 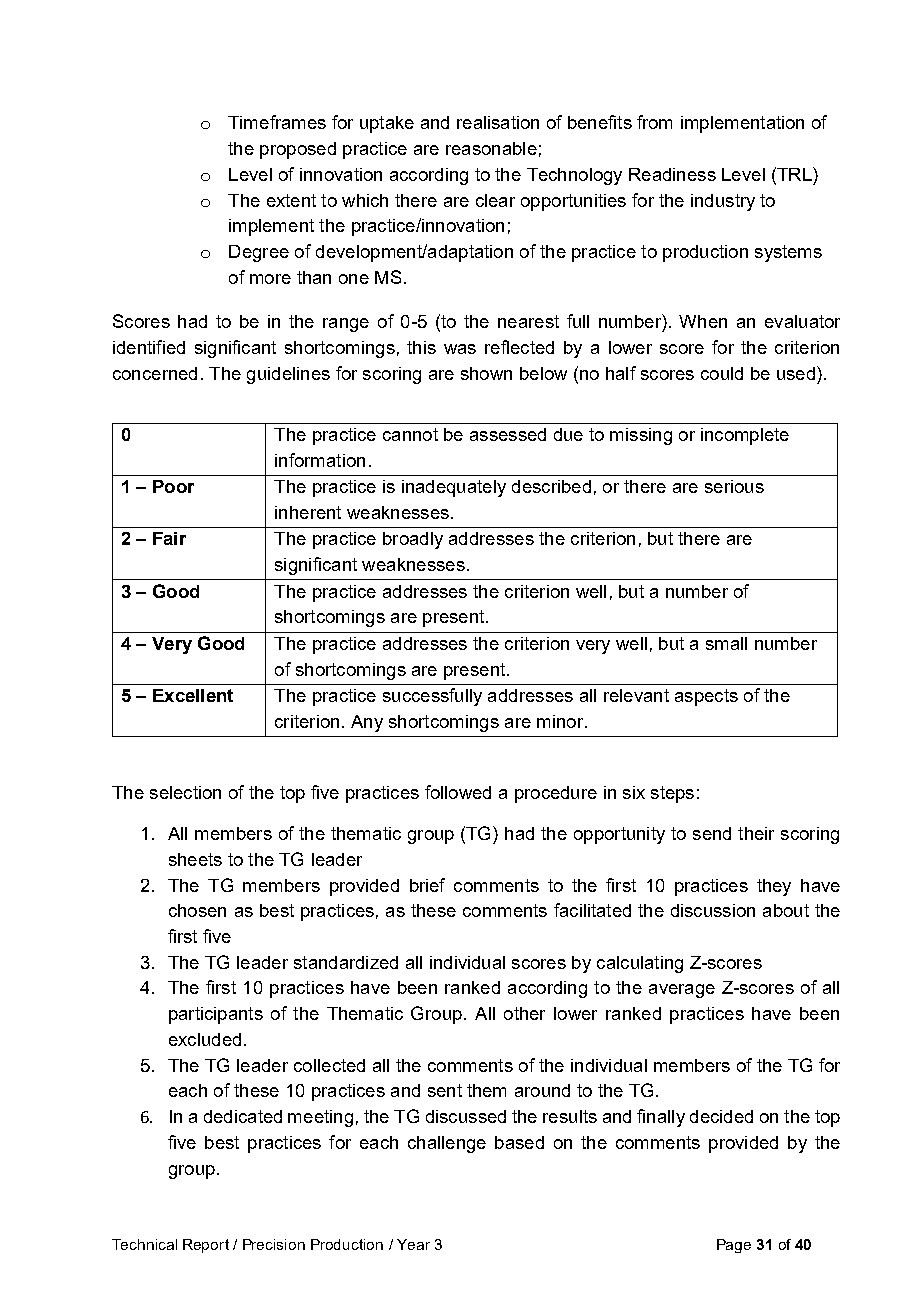 What do you see at coordinates (561, 721) in the document?
I see `minor` at bounding box center [561, 721].
